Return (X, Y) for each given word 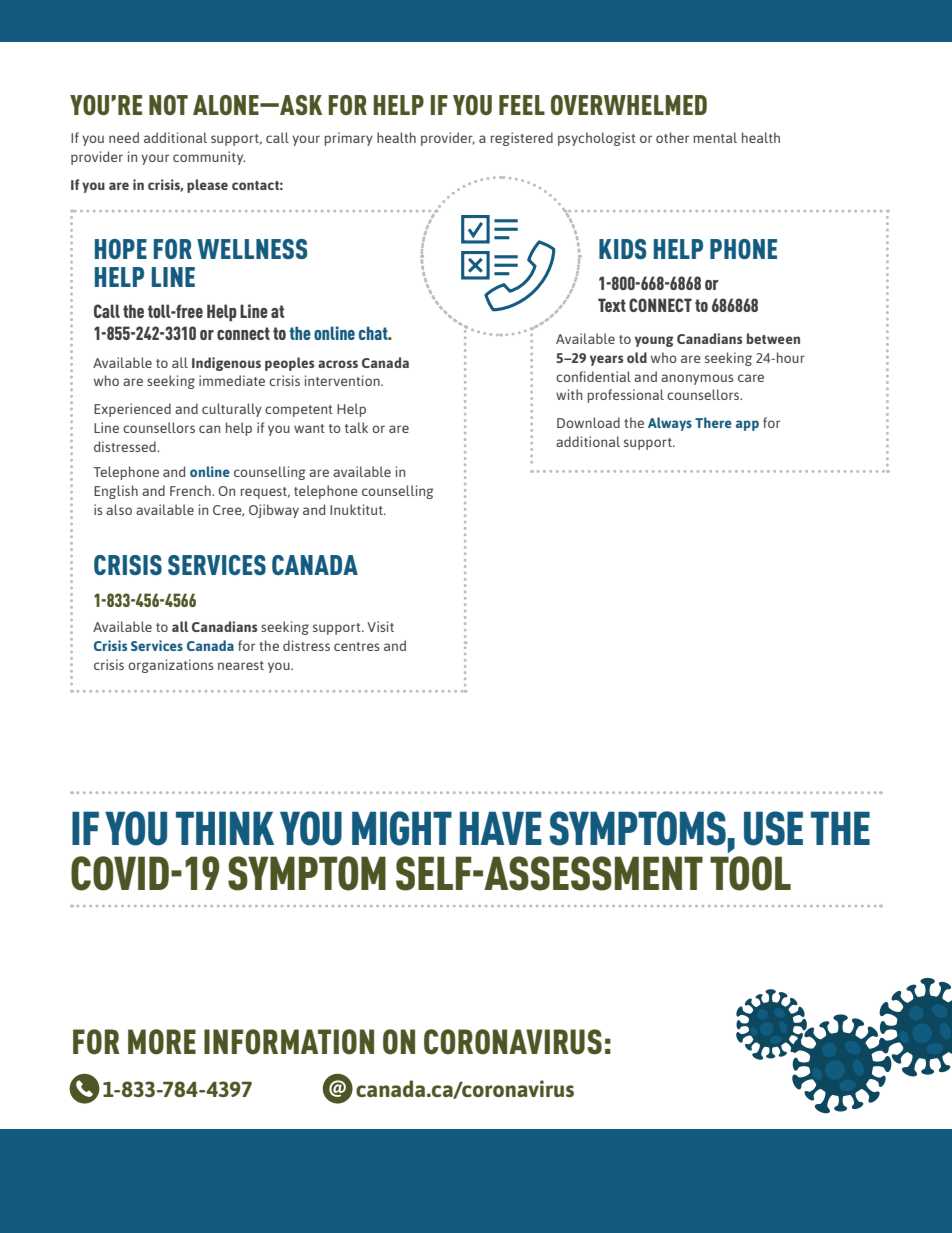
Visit (380, 626)
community (209, 158)
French (191, 490)
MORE (162, 1042)
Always (670, 424)
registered (521, 139)
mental (715, 137)
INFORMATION (289, 1042)
